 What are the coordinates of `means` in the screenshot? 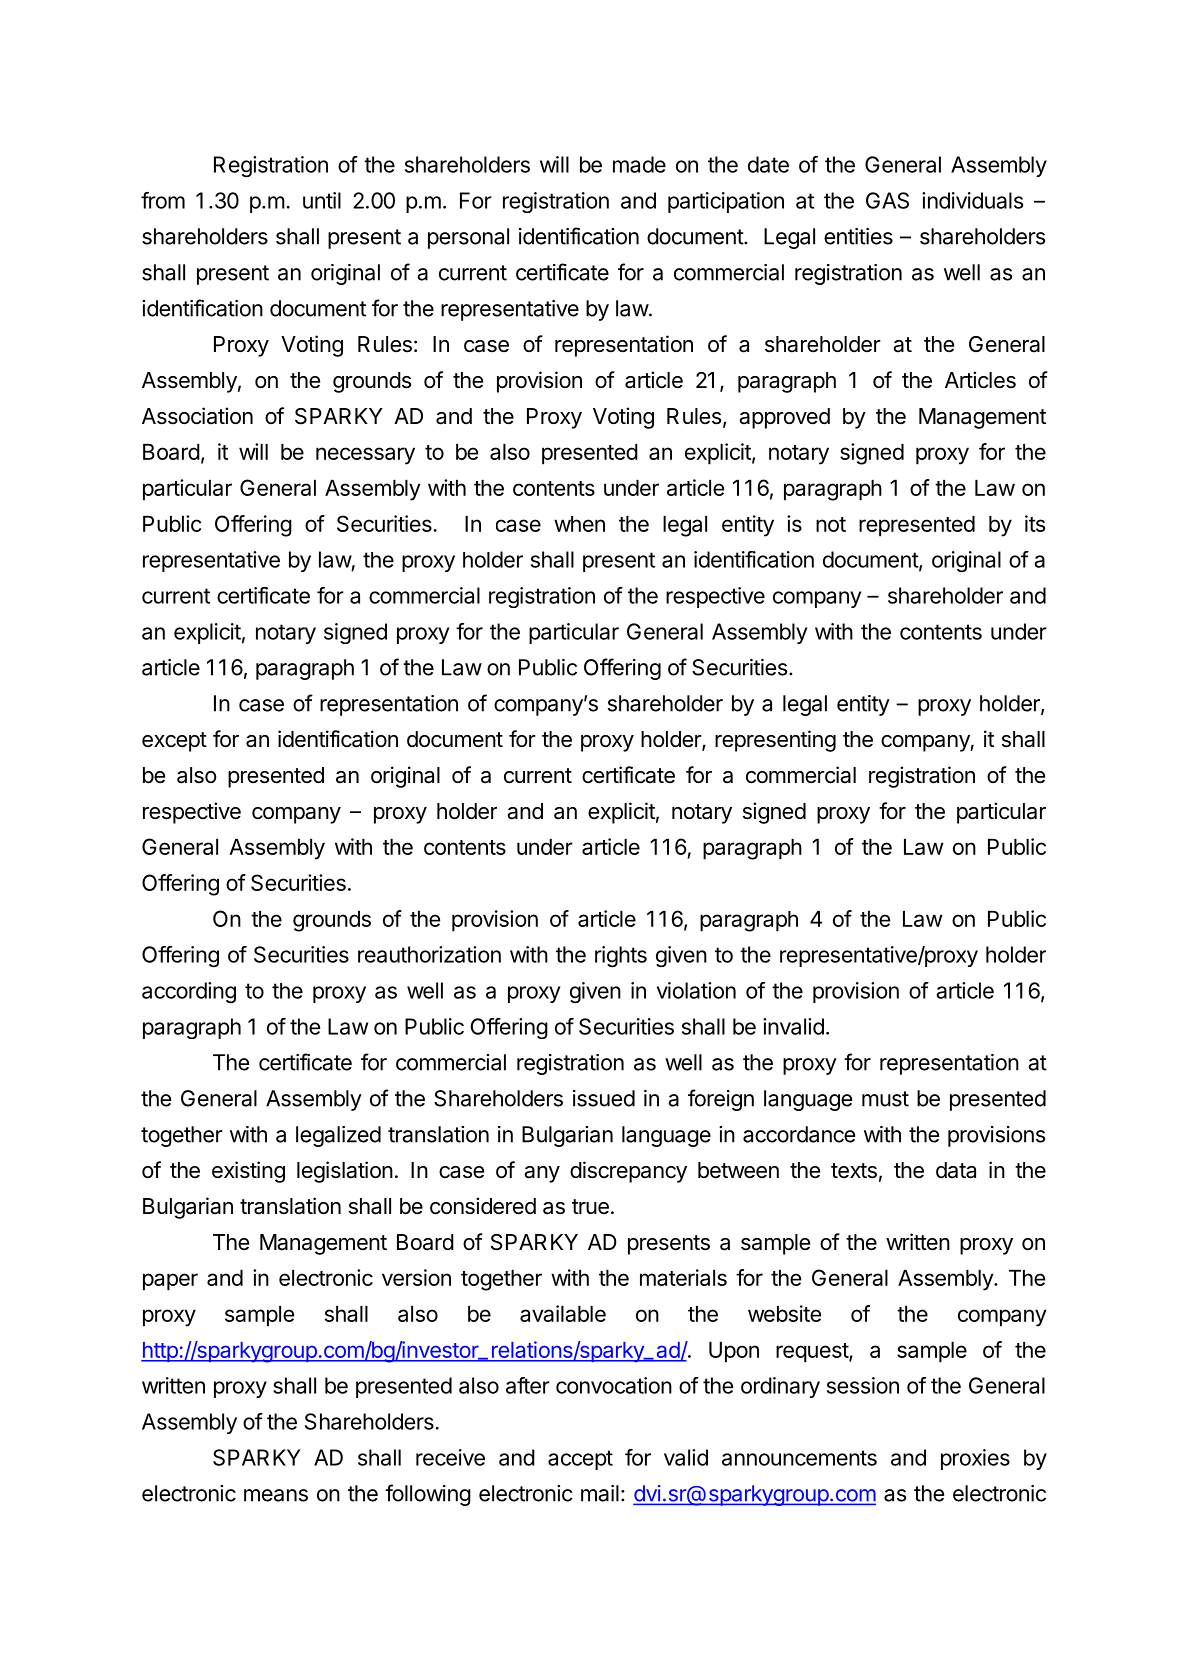 It's located at (276, 1495).
